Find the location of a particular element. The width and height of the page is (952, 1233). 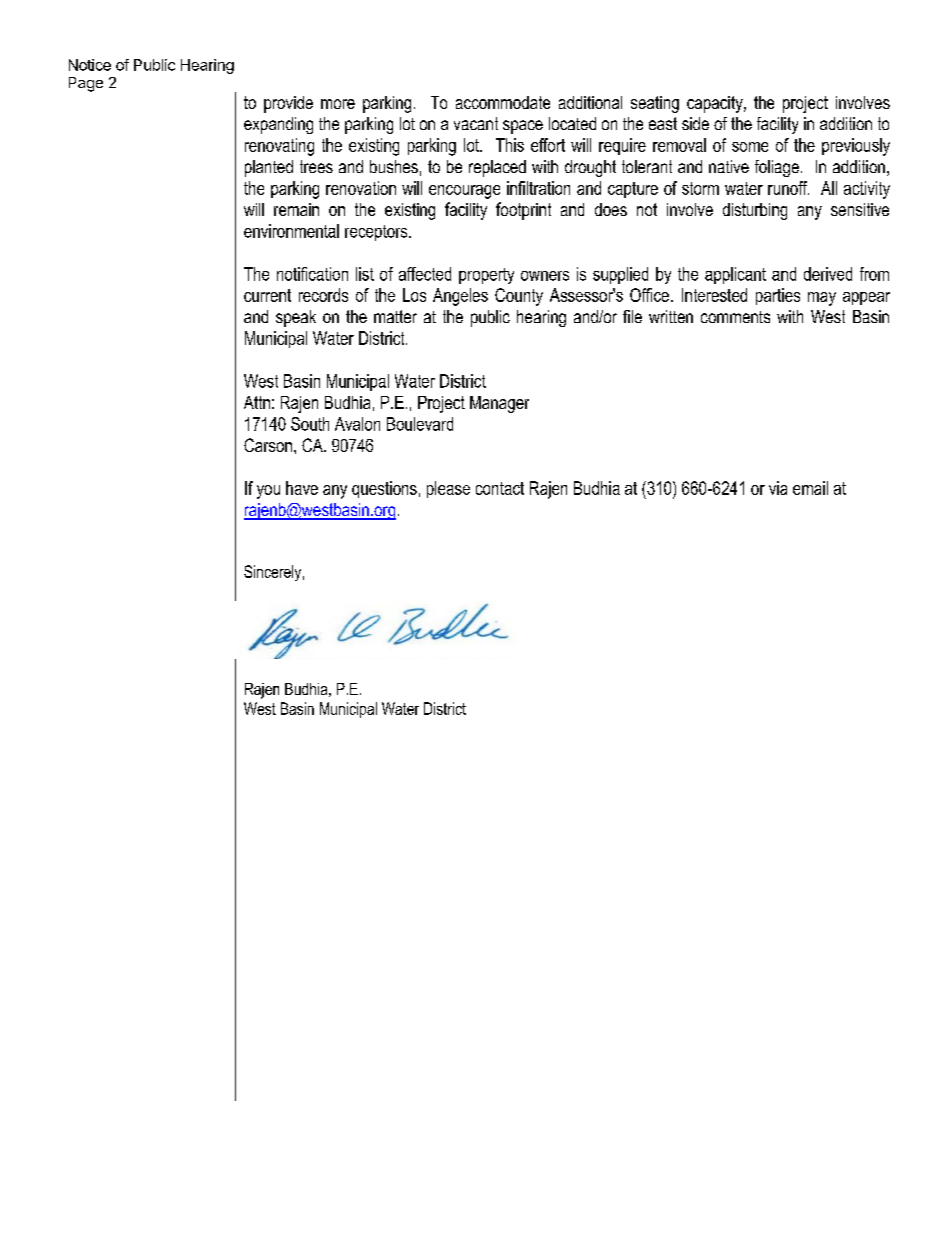

remain is located at coordinates (296, 209).
